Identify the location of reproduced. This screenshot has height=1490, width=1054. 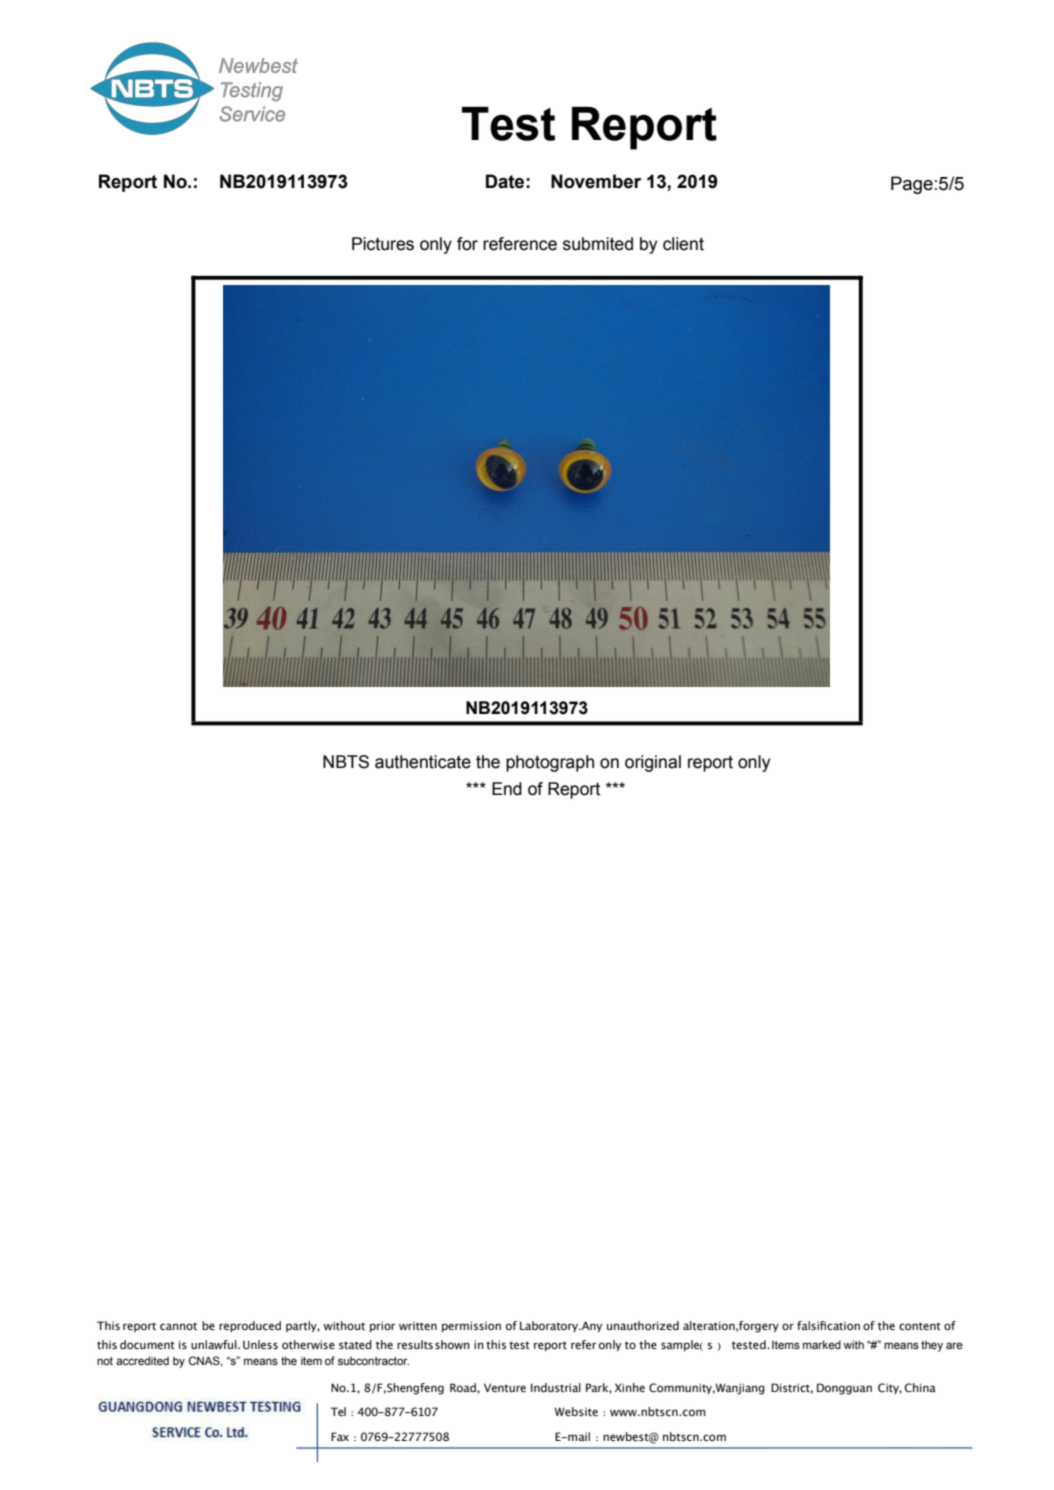
(250, 1326).
